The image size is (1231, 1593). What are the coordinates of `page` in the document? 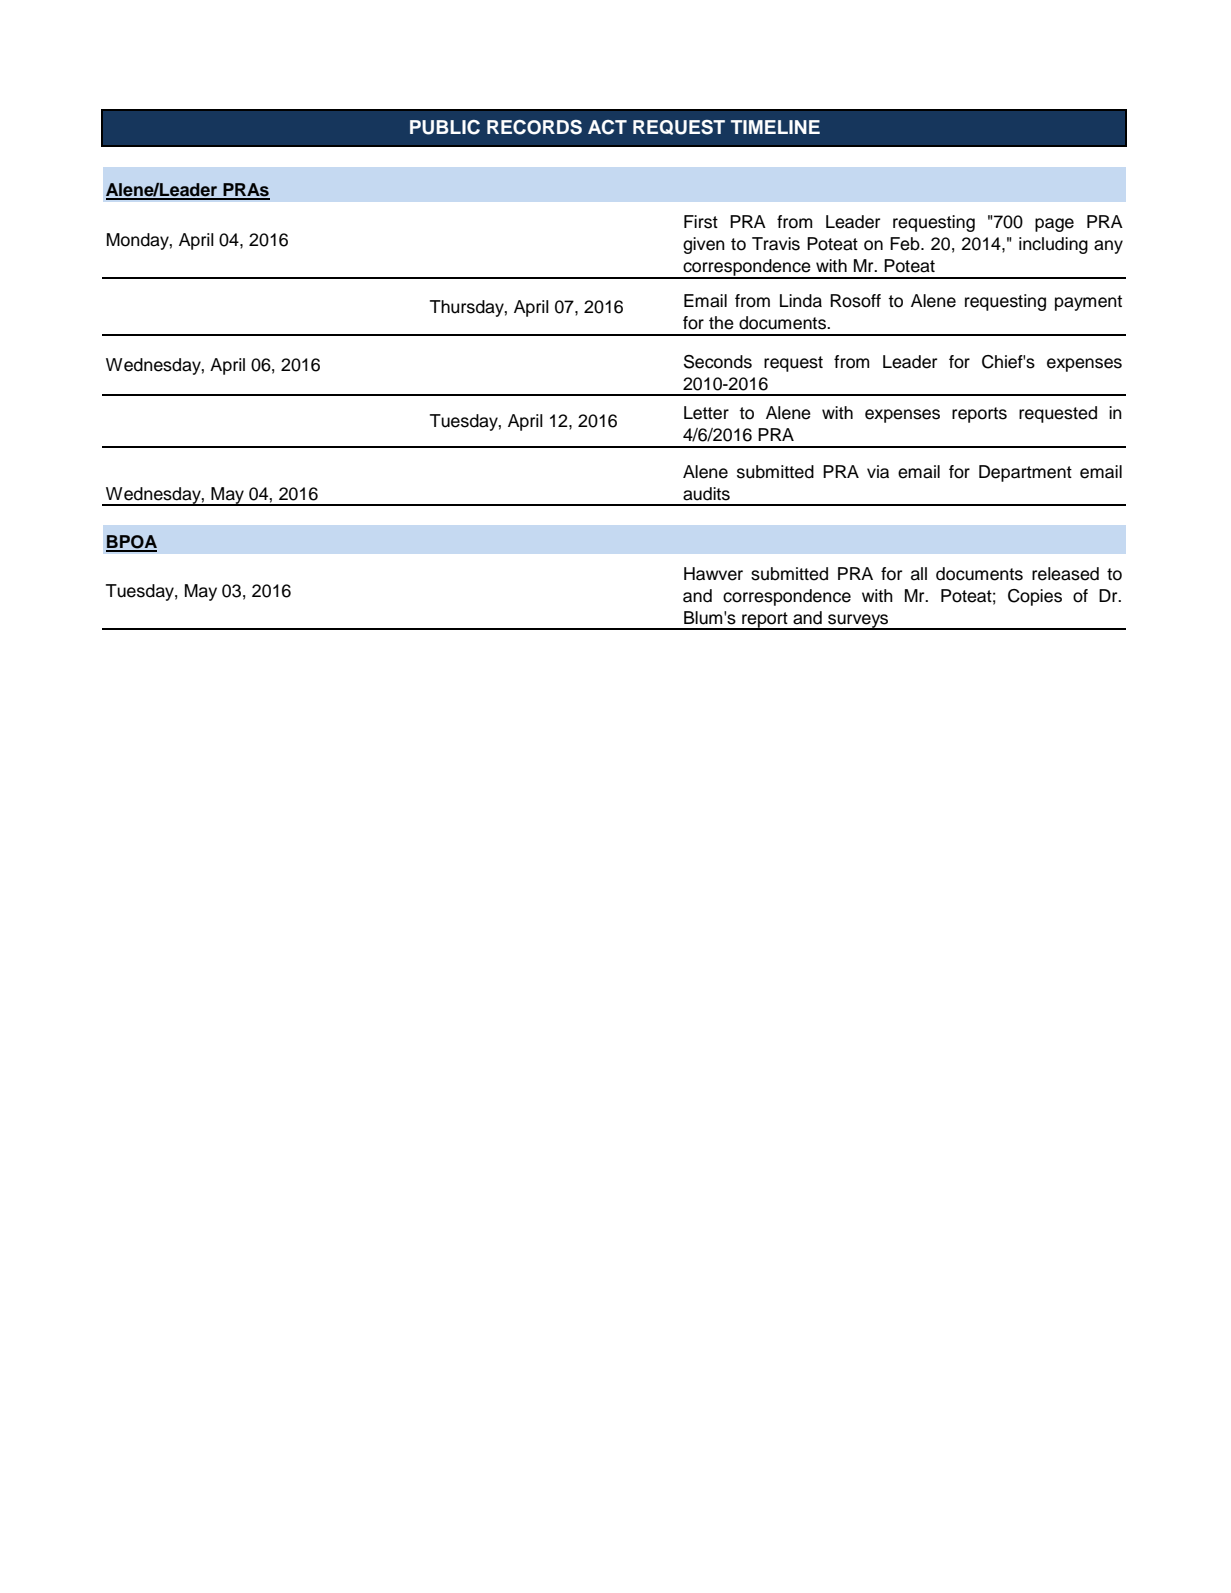 It's located at (1054, 225).
